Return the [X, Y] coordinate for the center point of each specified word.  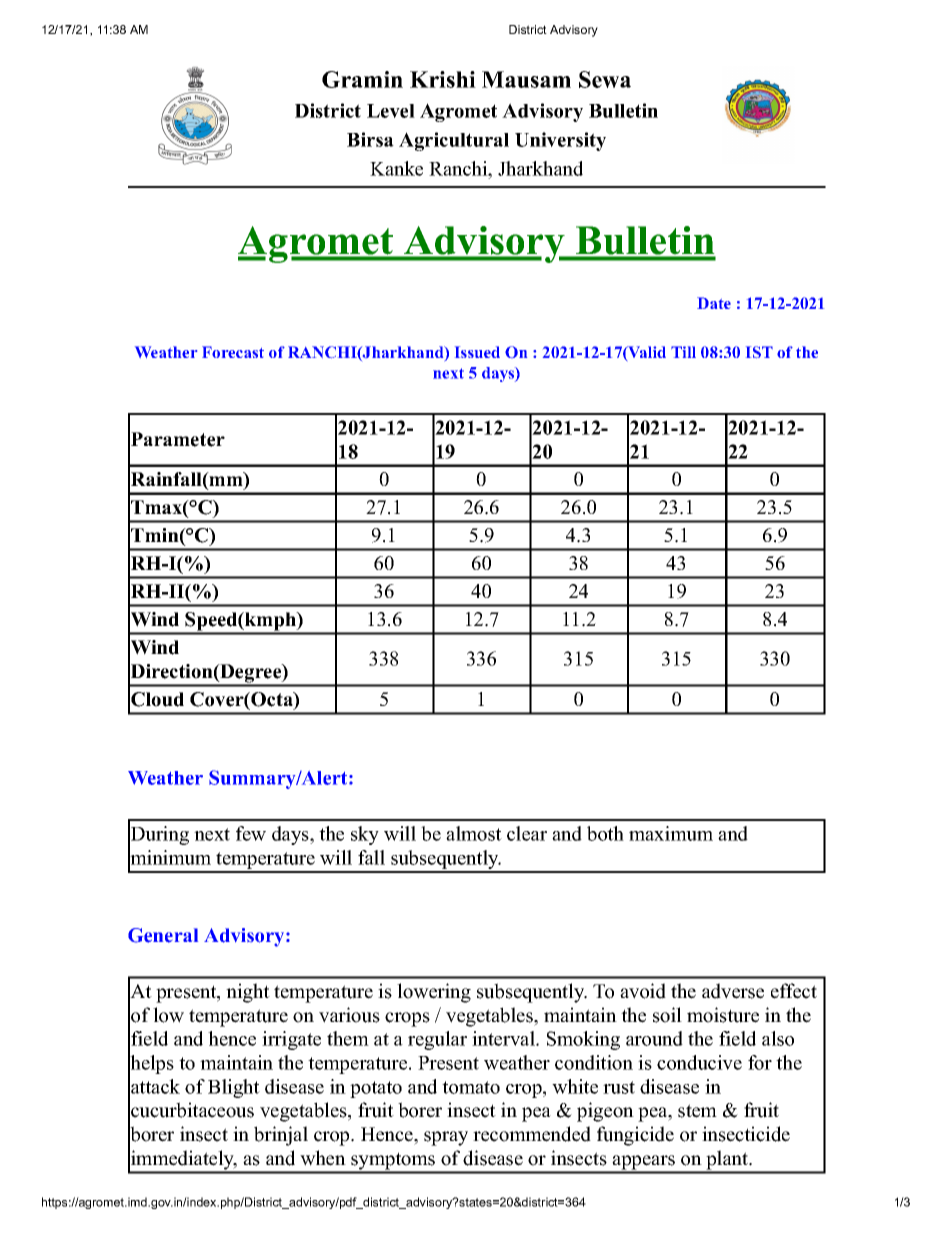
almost [474, 833]
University [560, 141]
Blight [234, 1088]
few [251, 833]
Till [683, 352]
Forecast [233, 352]
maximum [671, 833]
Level [391, 111]
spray [446, 1138]
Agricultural [454, 141]
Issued [477, 352]
